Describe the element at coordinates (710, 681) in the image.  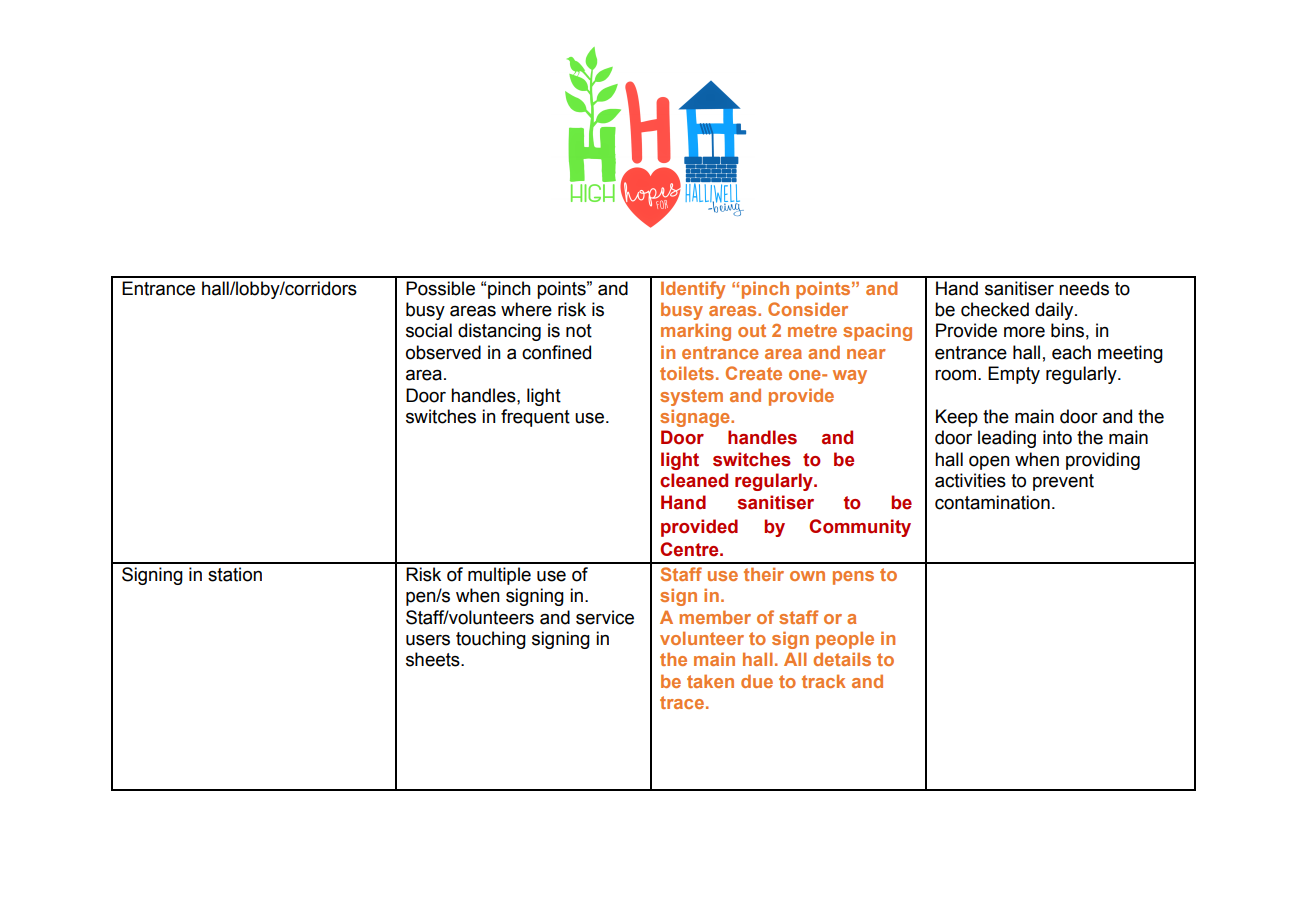
I see `taken` at that location.
